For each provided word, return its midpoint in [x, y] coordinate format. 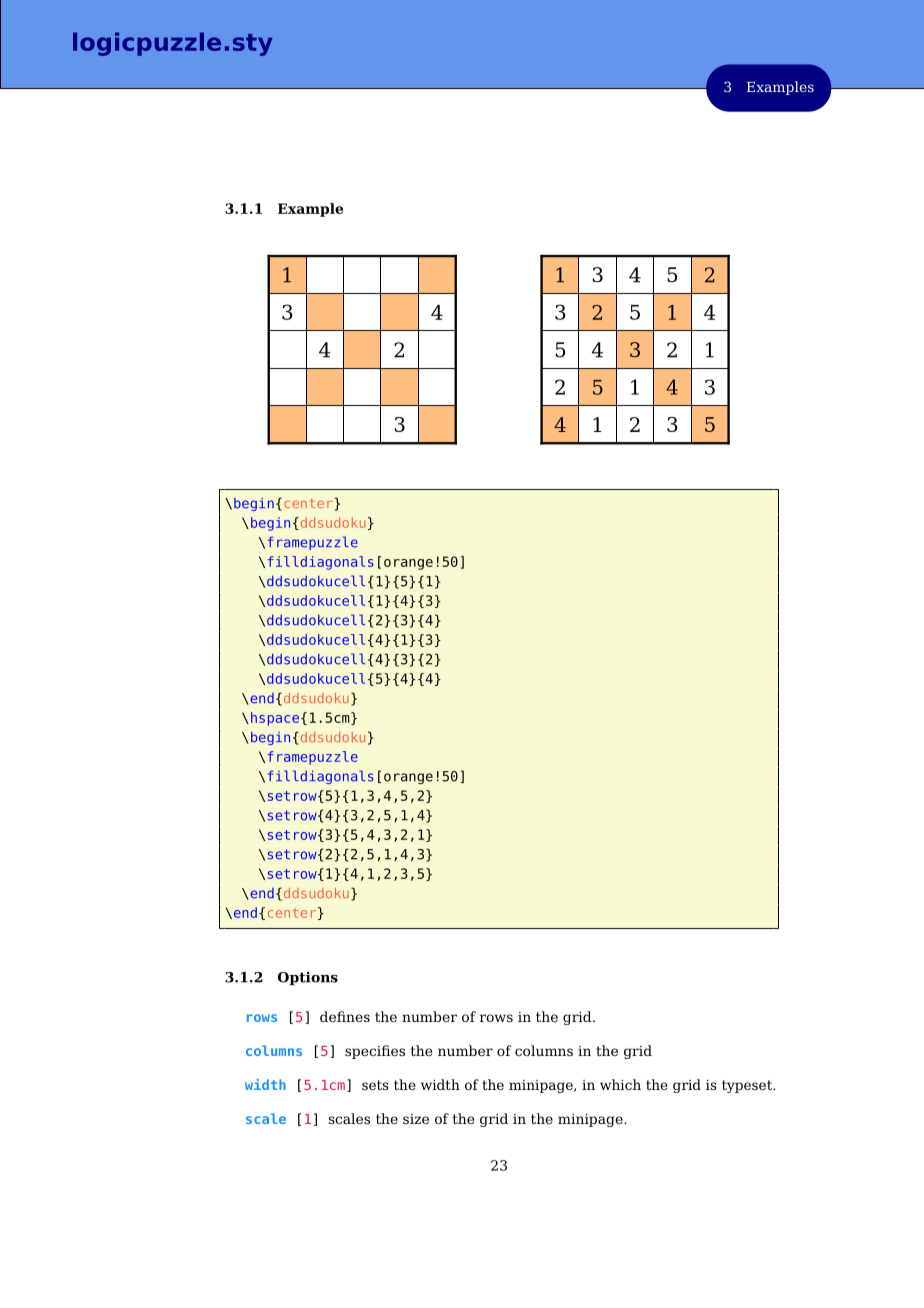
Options [308, 978]
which [620, 1084]
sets [375, 1085]
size [416, 1119]
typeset [748, 1086]
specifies [375, 1052]
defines [345, 1016]
